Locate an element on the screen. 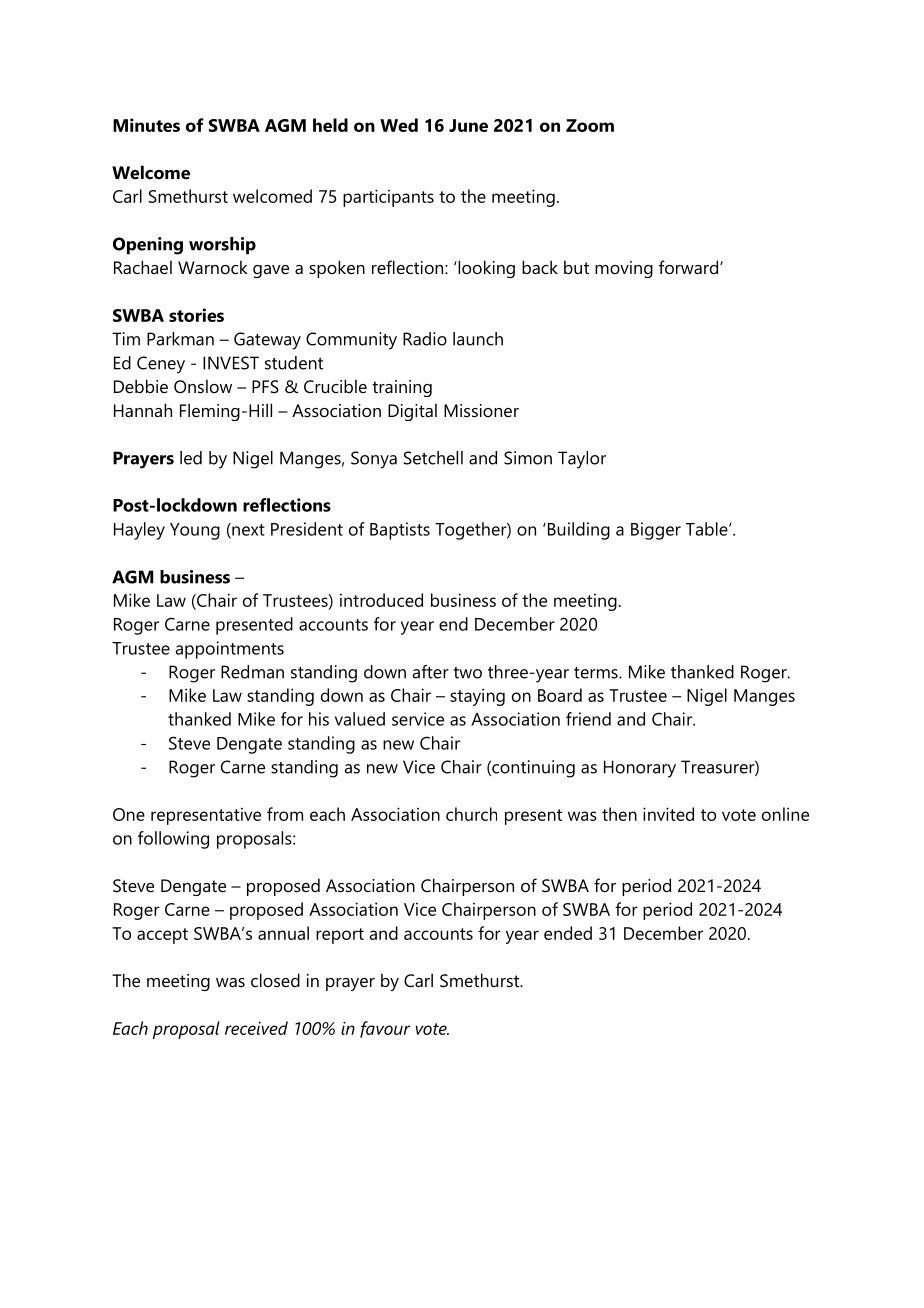  favour is located at coordinates (385, 1029).
